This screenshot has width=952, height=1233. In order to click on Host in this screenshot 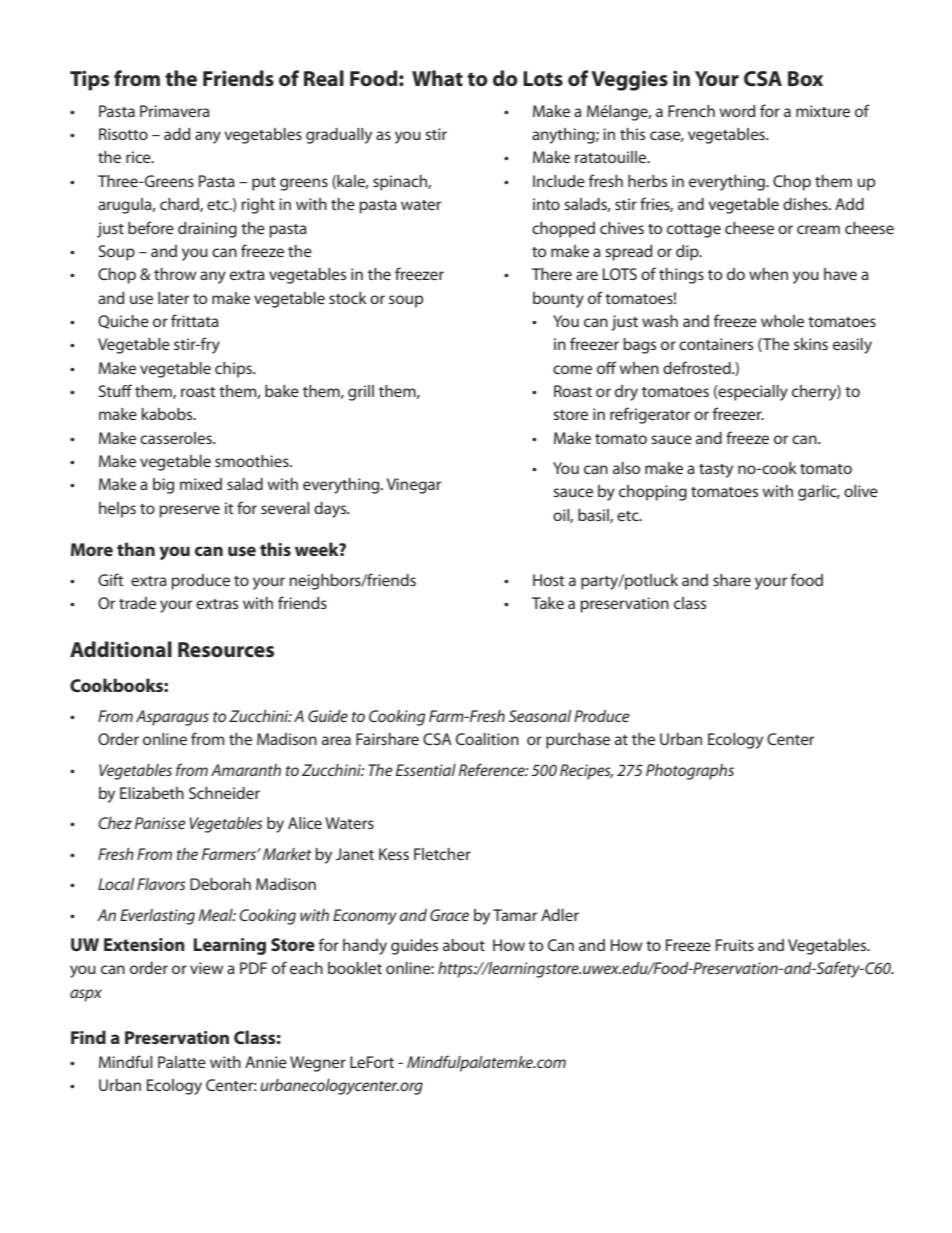, I will do `click(549, 580)`.
